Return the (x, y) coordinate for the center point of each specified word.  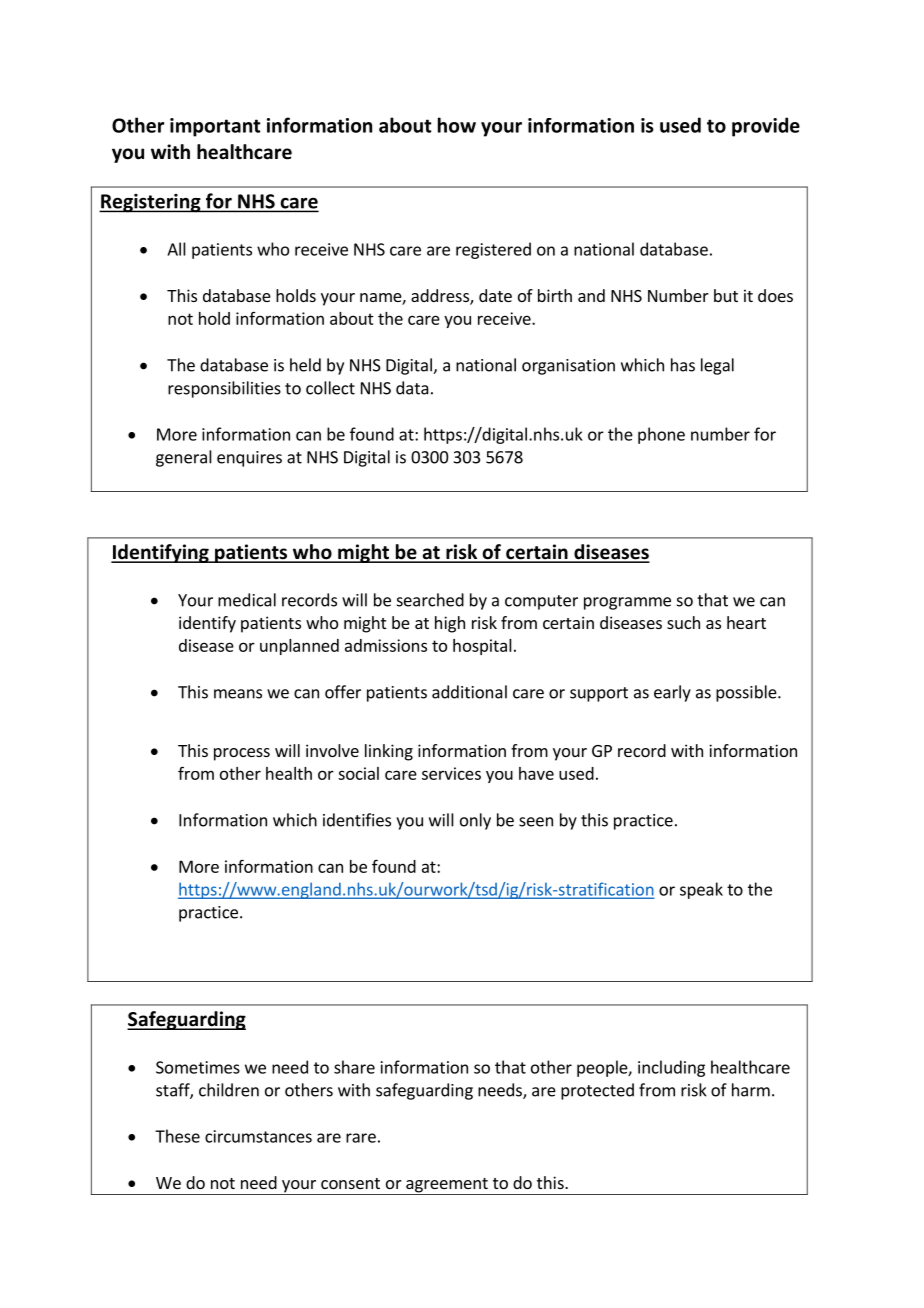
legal (717, 366)
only (475, 821)
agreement (447, 1186)
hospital (482, 647)
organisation (568, 367)
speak (701, 890)
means (238, 694)
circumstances (258, 1136)
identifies (357, 820)
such (683, 622)
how (457, 125)
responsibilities (224, 389)
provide (766, 127)
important (215, 127)
